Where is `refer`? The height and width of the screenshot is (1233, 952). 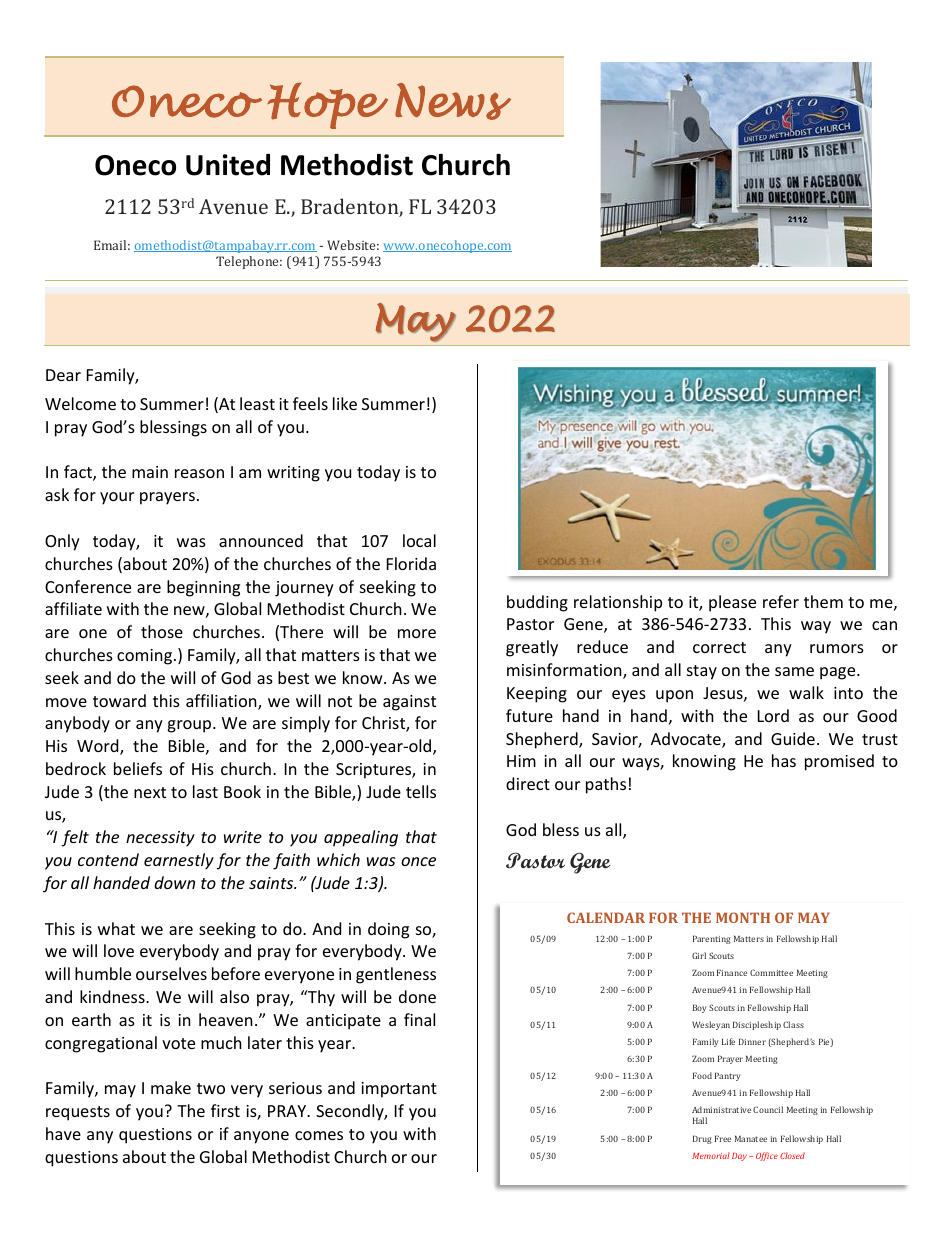 refer is located at coordinates (781, 601).
